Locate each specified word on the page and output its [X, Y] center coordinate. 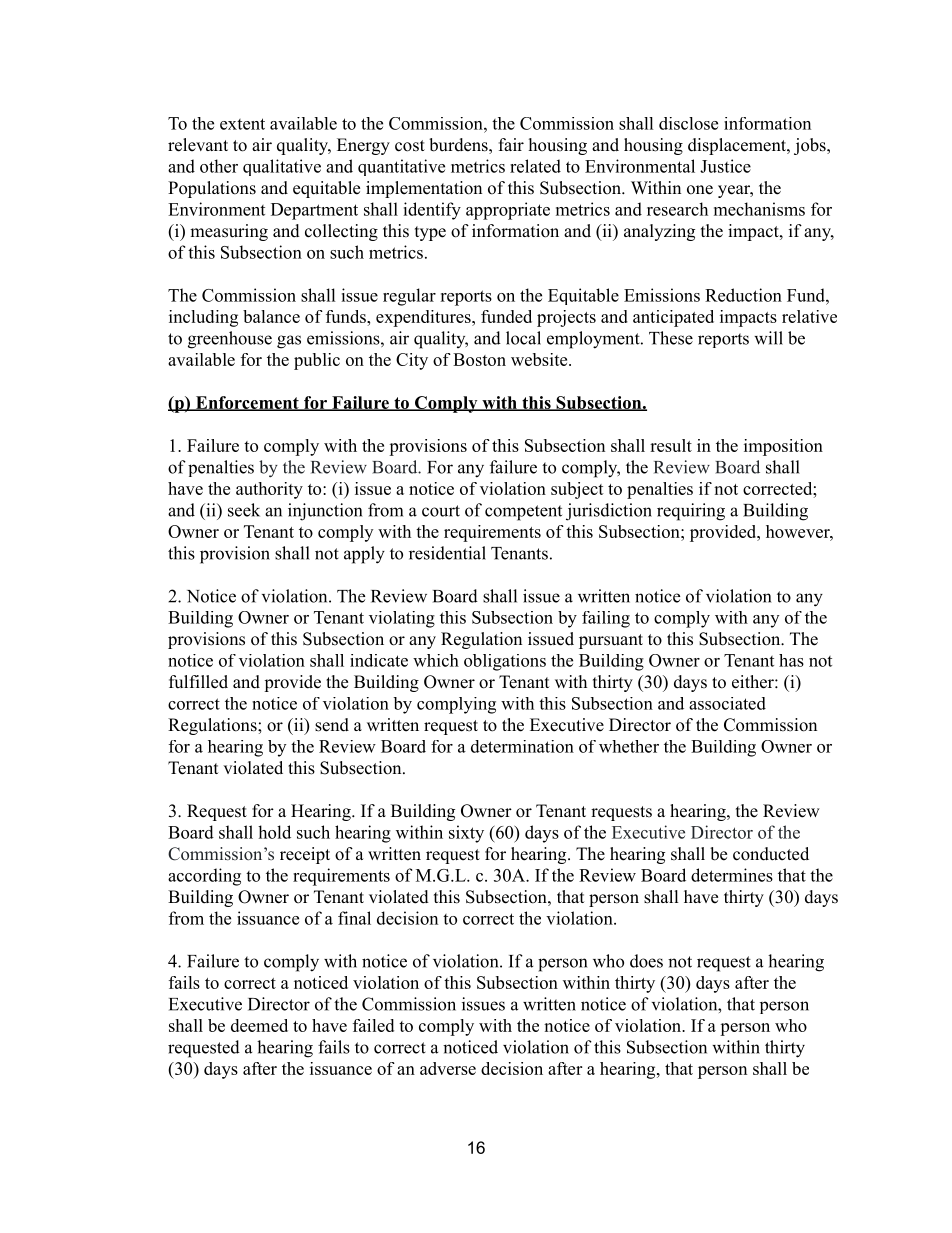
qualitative [282, 167]
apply [364, 555]
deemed [259, 1025]
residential [447, 553]
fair [511, 144]
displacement [738, 146]
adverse [448, 1068]
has [791, 660]
